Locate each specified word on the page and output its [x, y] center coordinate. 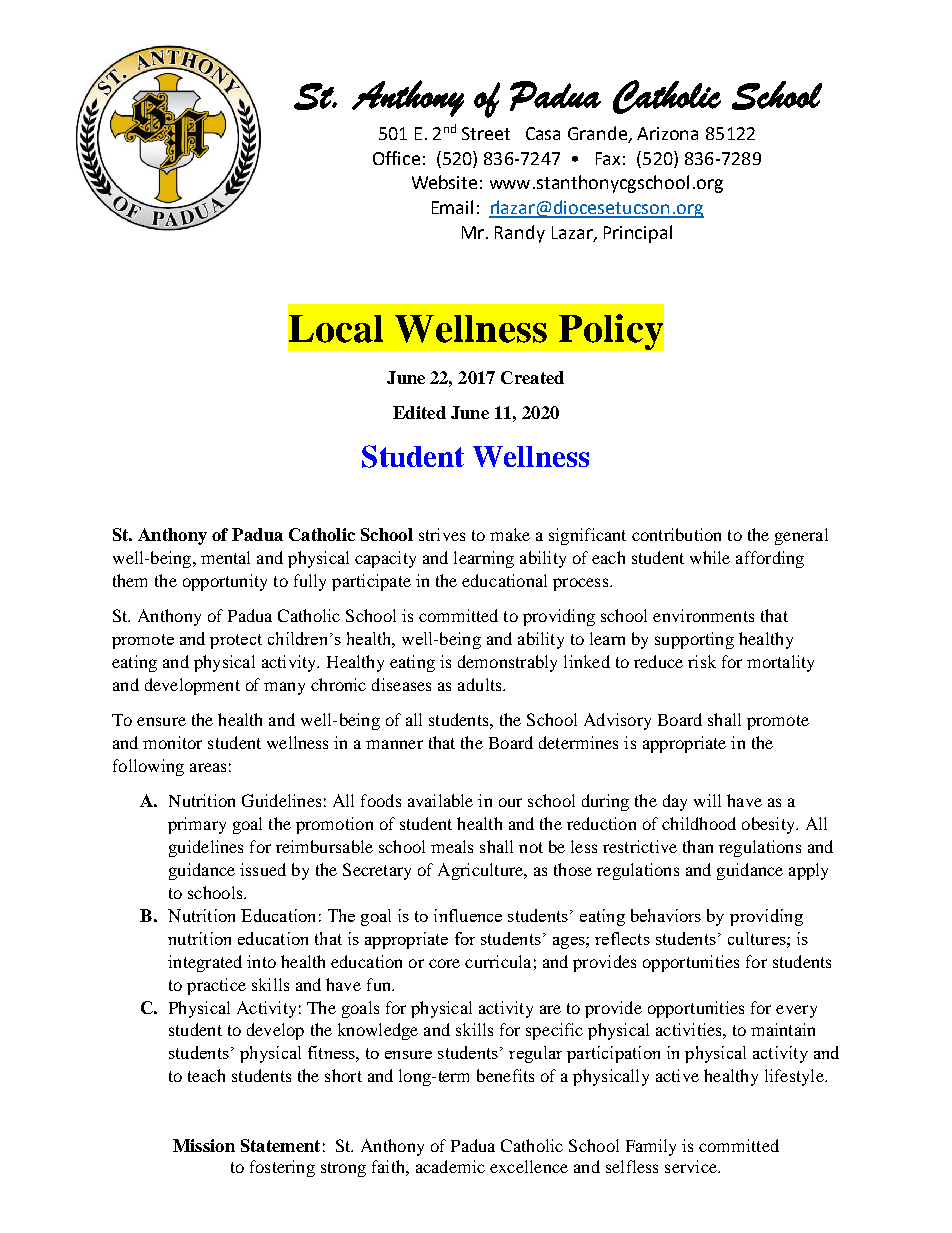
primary [197, 825]
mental [225, 557]
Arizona [667, 133]
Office [396, 158]
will [707, 800]
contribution [676, 534]
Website [444, 182]
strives [442, 534]
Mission [204, 1145]
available [440, 800]
